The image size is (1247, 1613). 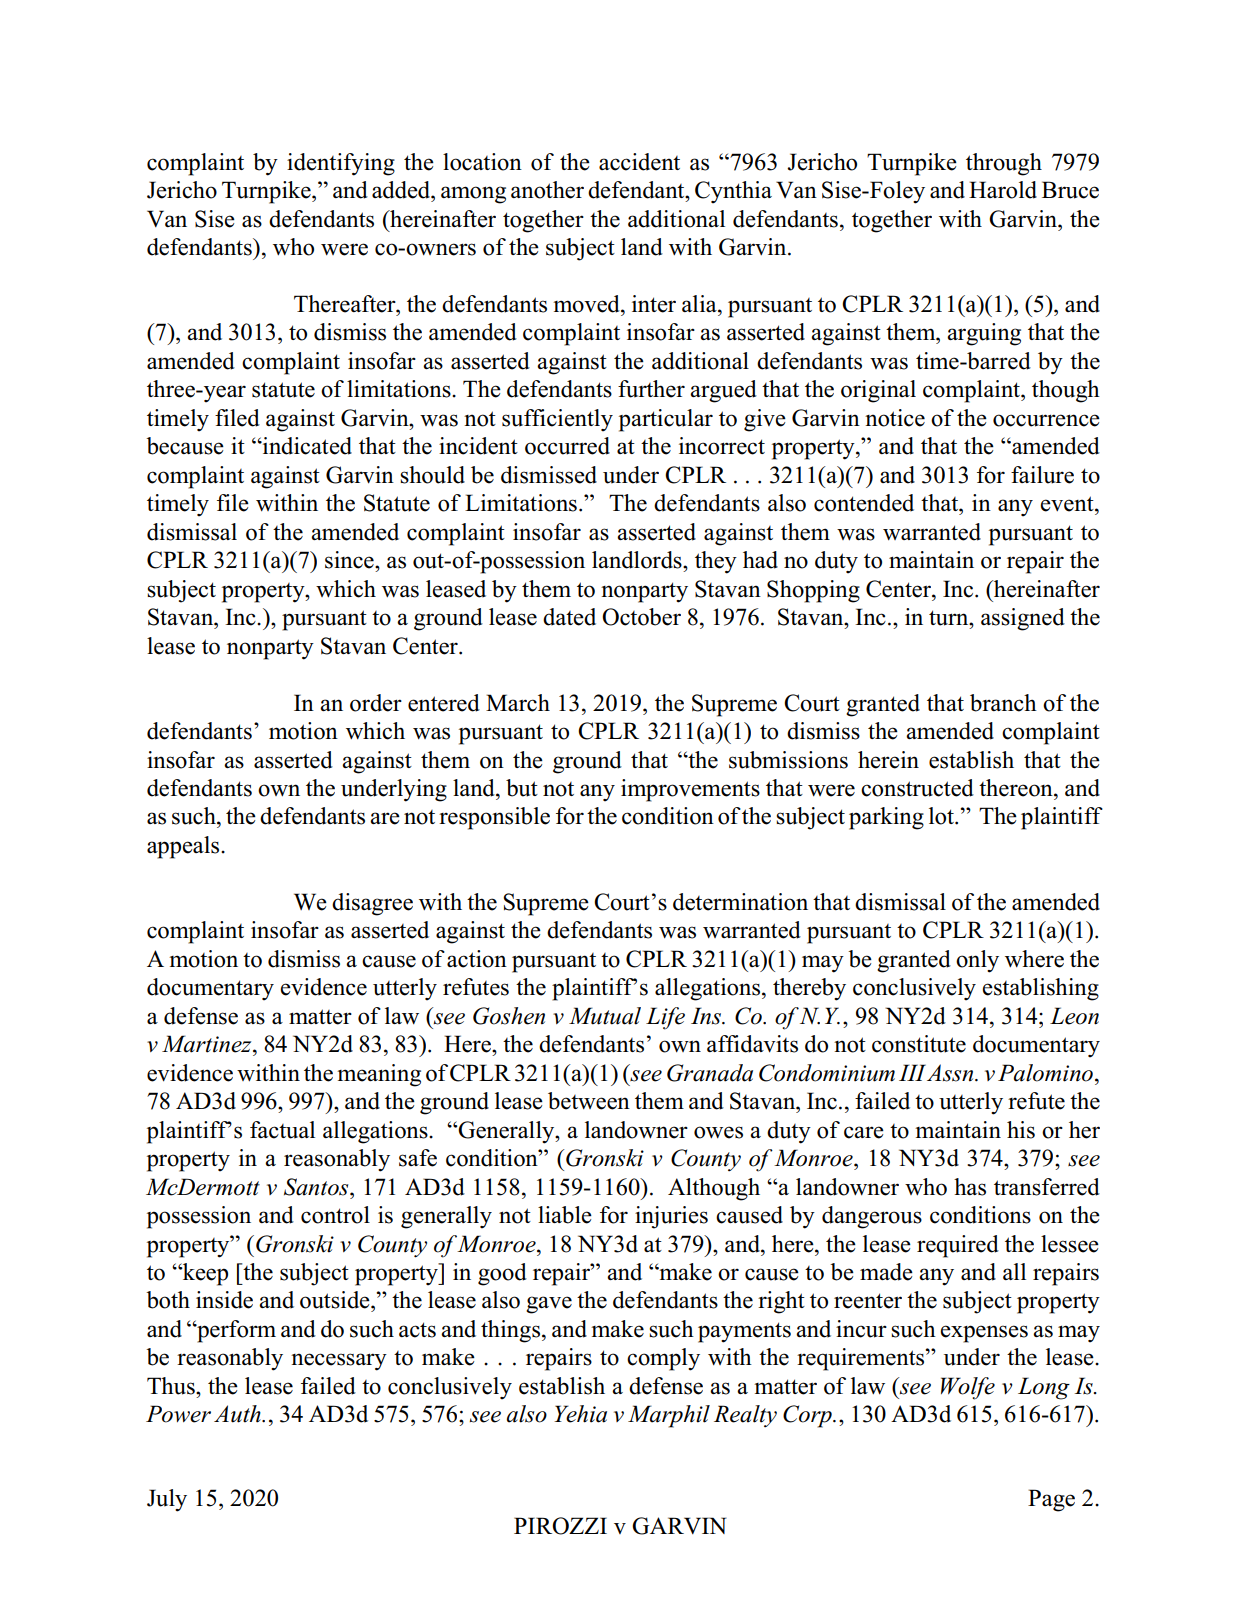 What do you see at coordinates (968, 1388) in the screenshot?
I see `Wolfe` at bounding box center [968, 1388].
